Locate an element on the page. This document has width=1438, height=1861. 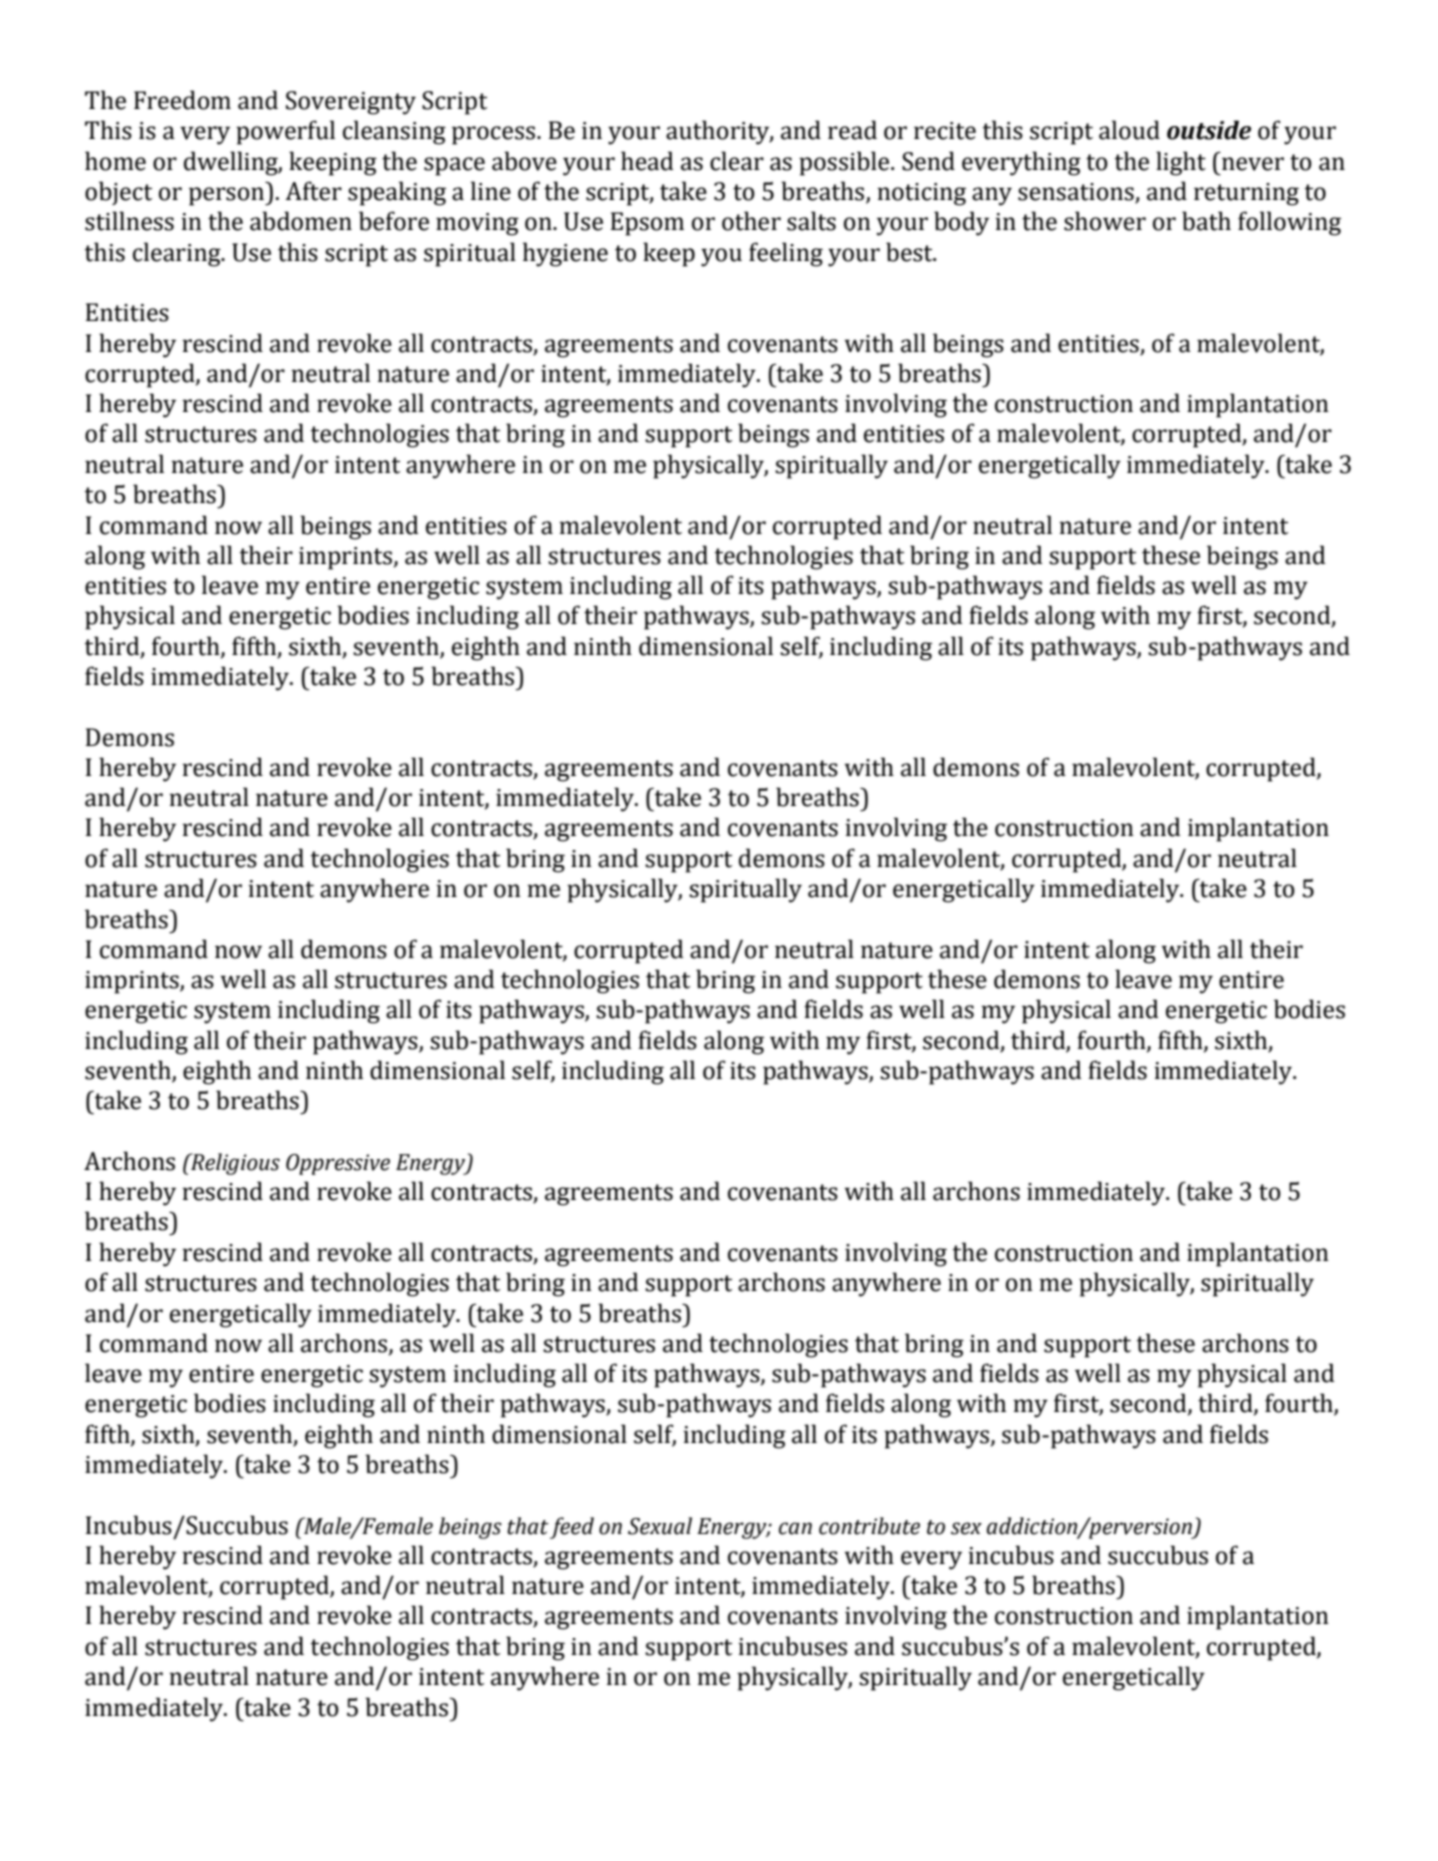
Religious is located at coordinates (234, 1164).
